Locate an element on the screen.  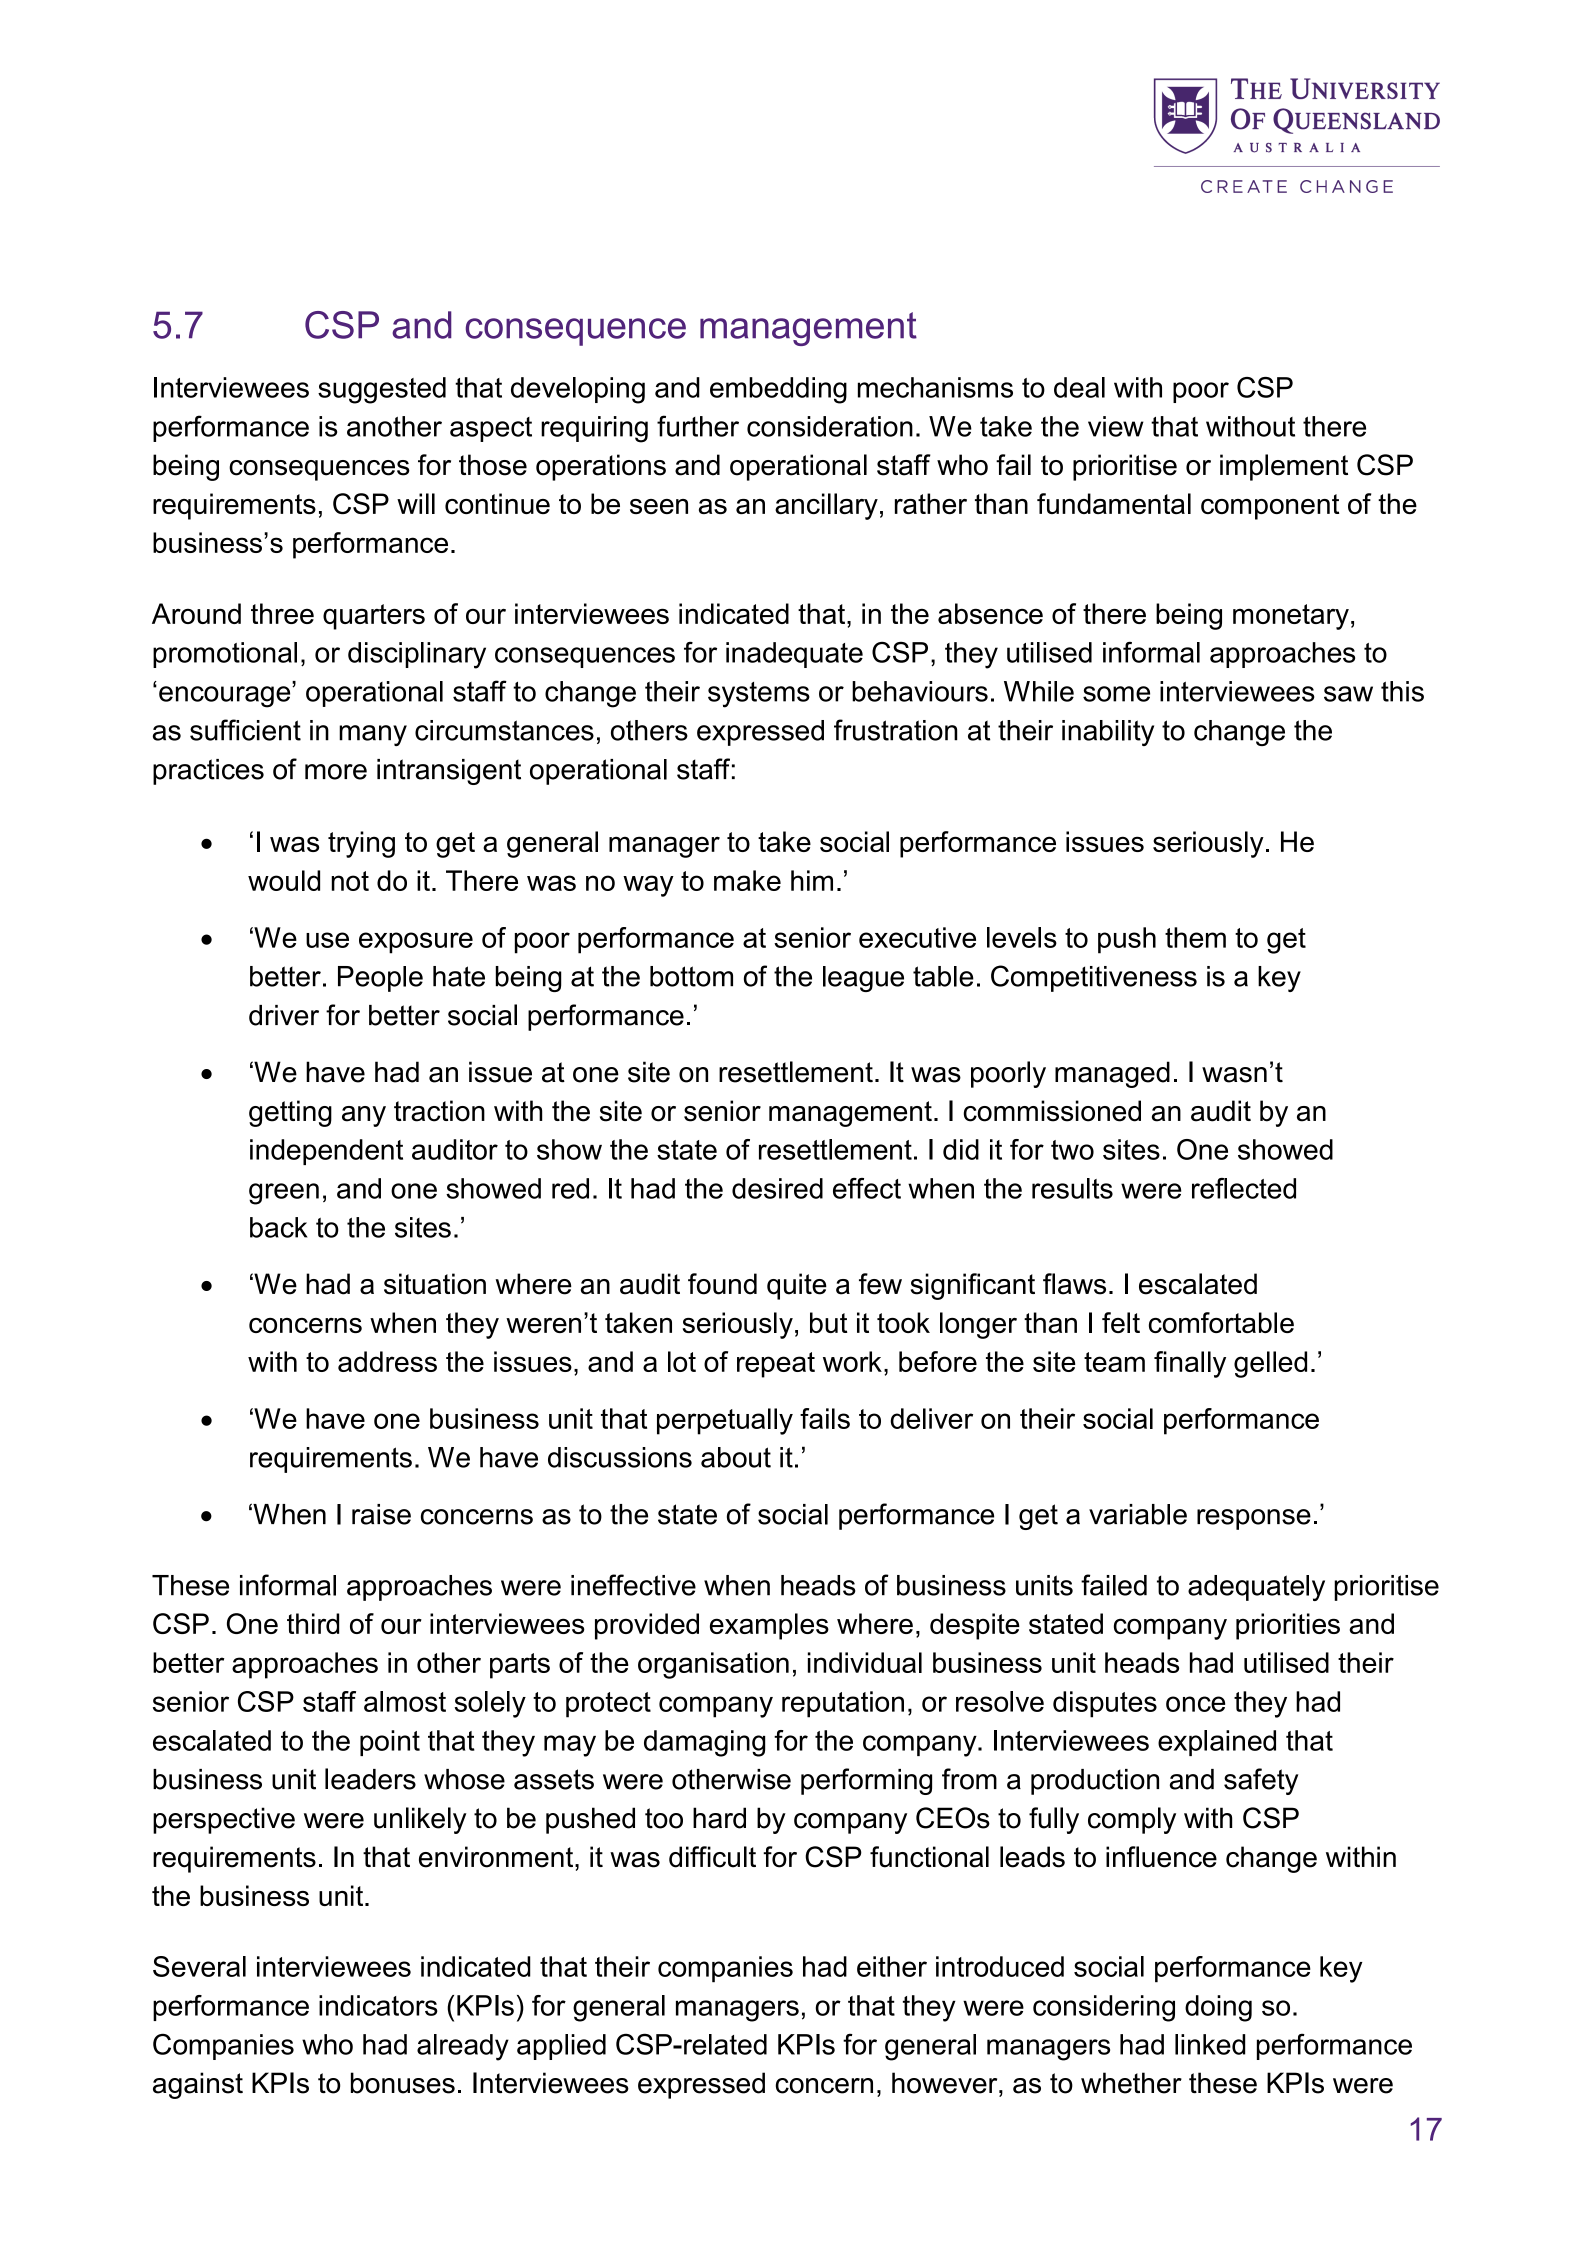
consideration is located at coordinates (830, 426).
